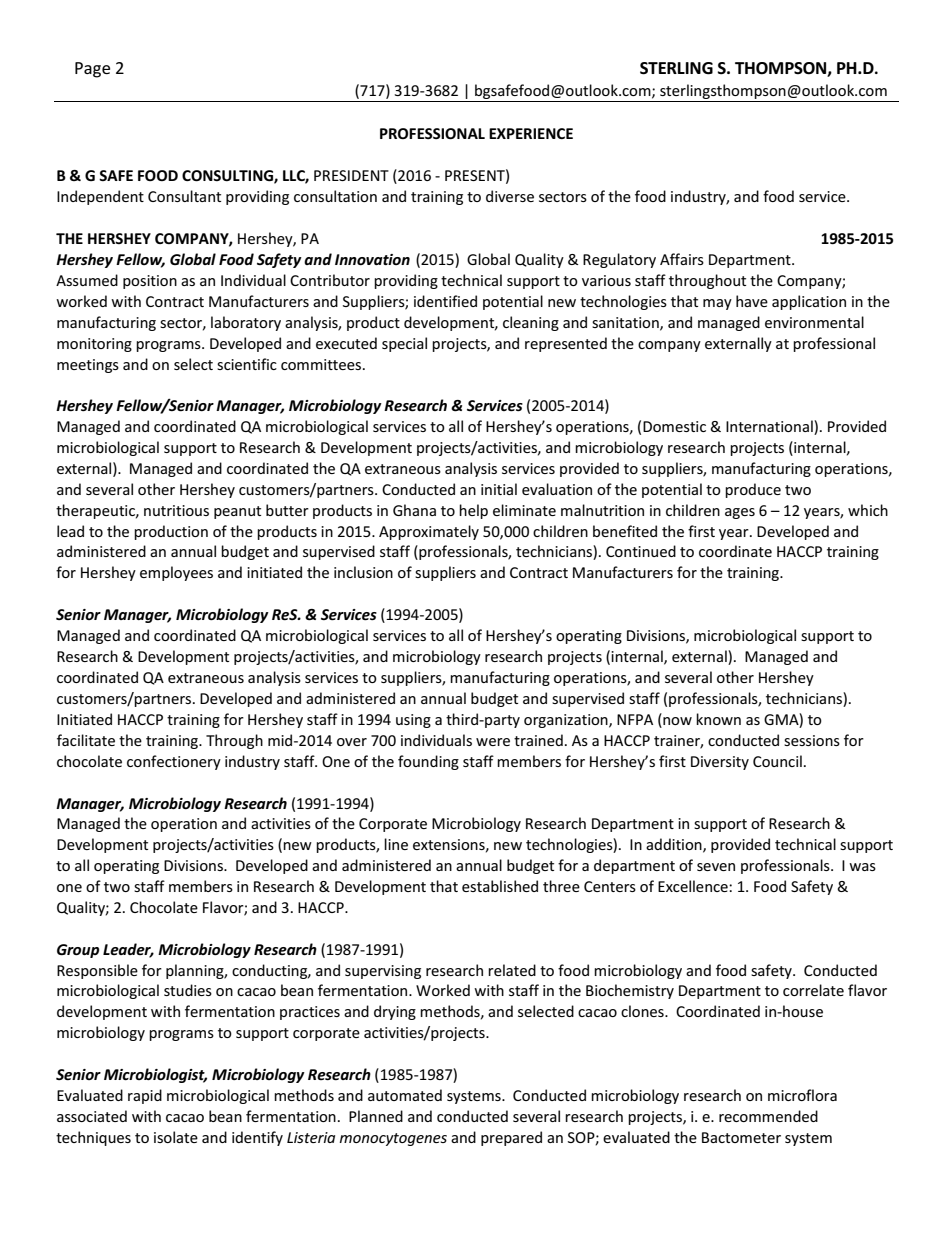 This document has height=1233, width=952. Describe the element at coordinates (176, 573) in the document. I see `employees` at that location.
